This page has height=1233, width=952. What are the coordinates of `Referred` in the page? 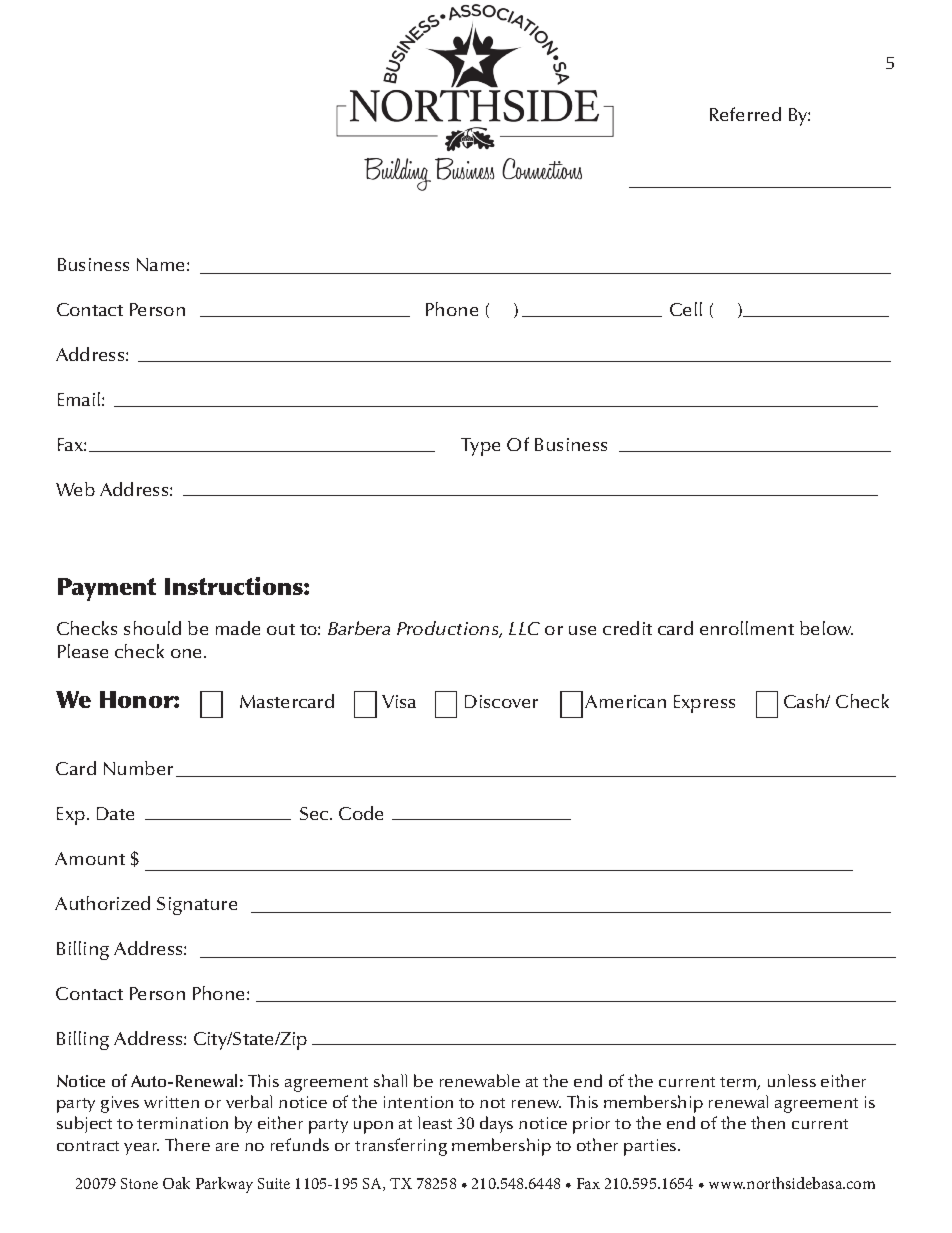 It's located at (745, 114).
